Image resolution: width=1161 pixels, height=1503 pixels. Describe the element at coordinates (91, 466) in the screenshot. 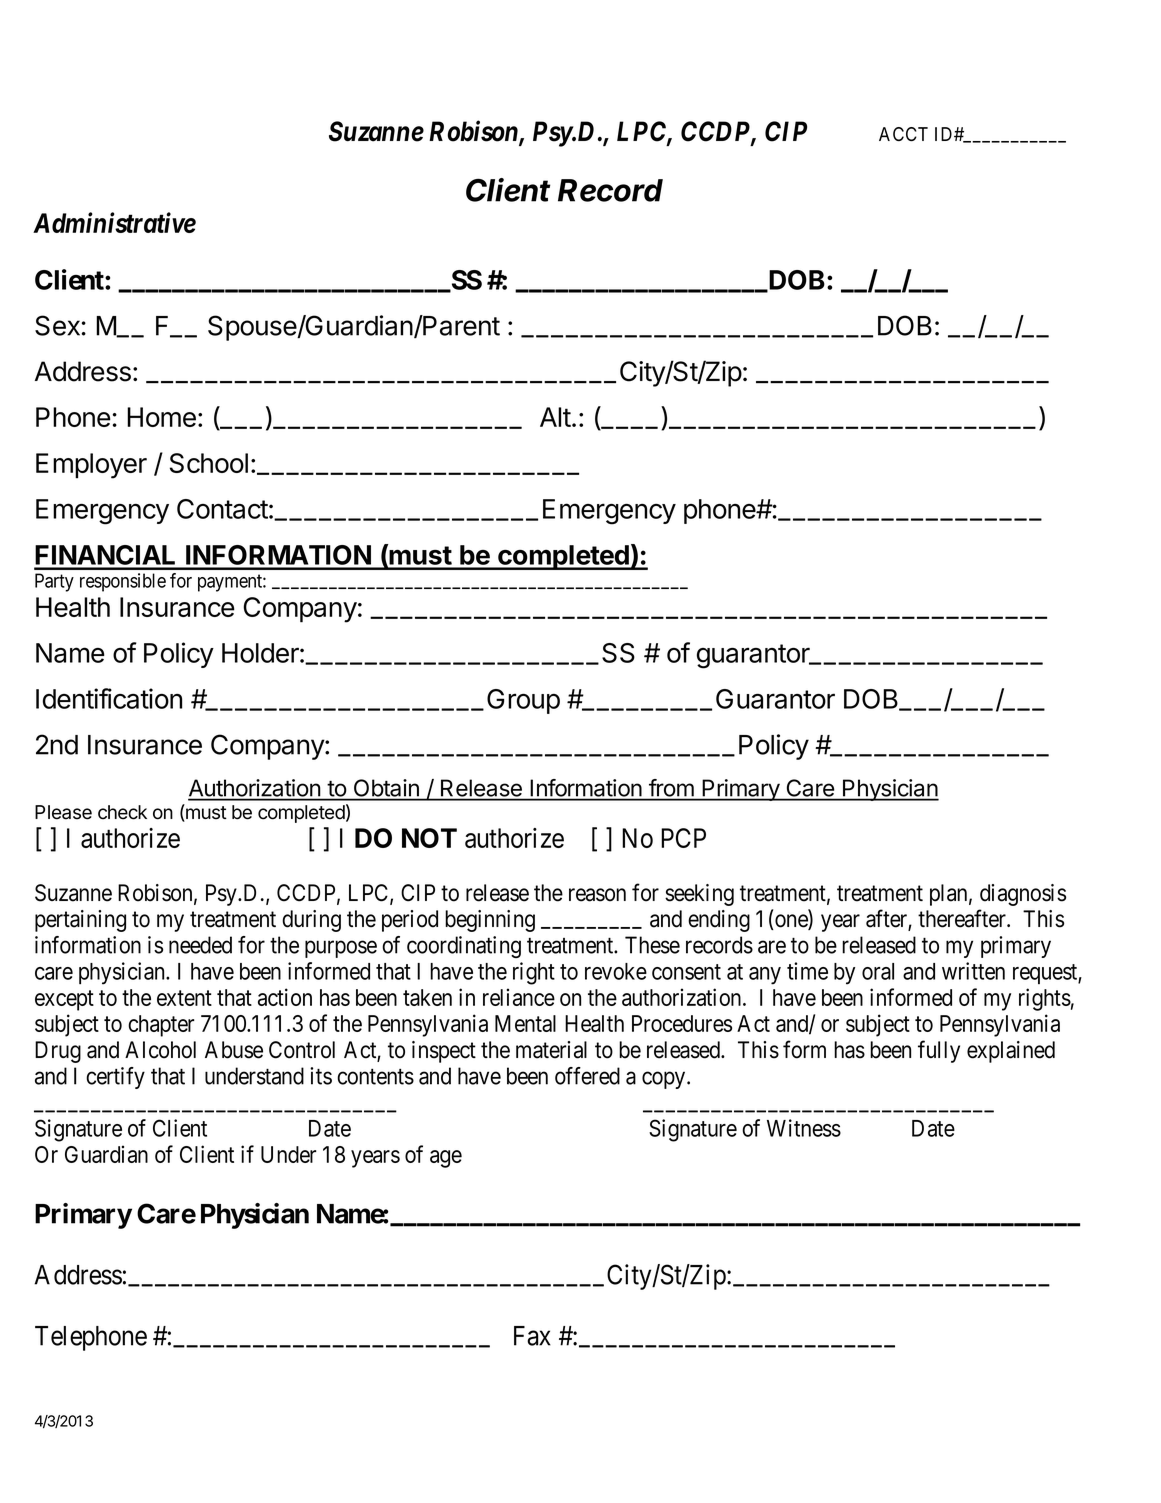

I see `Employer` at that location.
